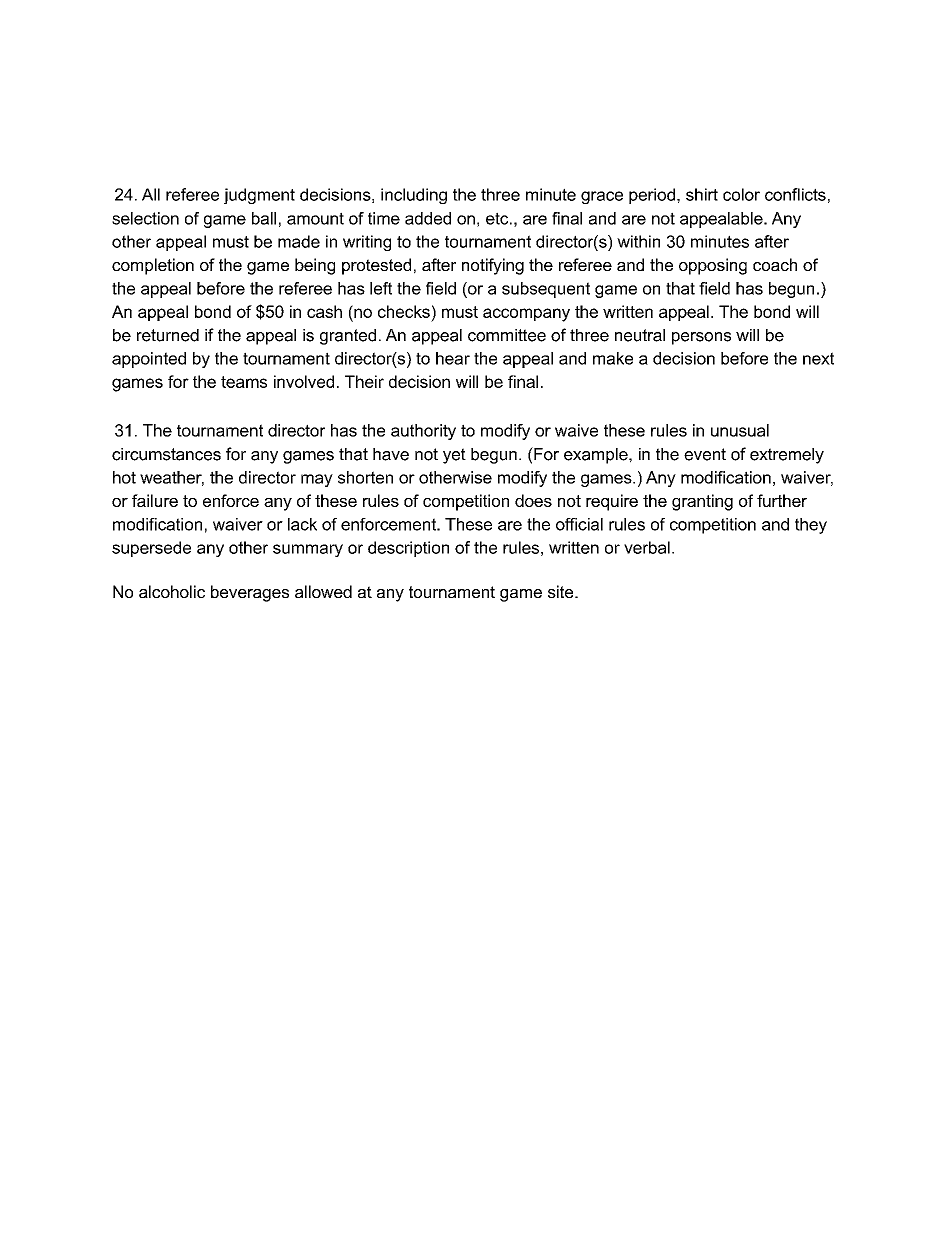 Image resolution: width=952 pixels, height=1233 pixels. What do you see at coordinates (259, 196) in the screenshot?
I see `judgment` at bounding box center [259, 196].
